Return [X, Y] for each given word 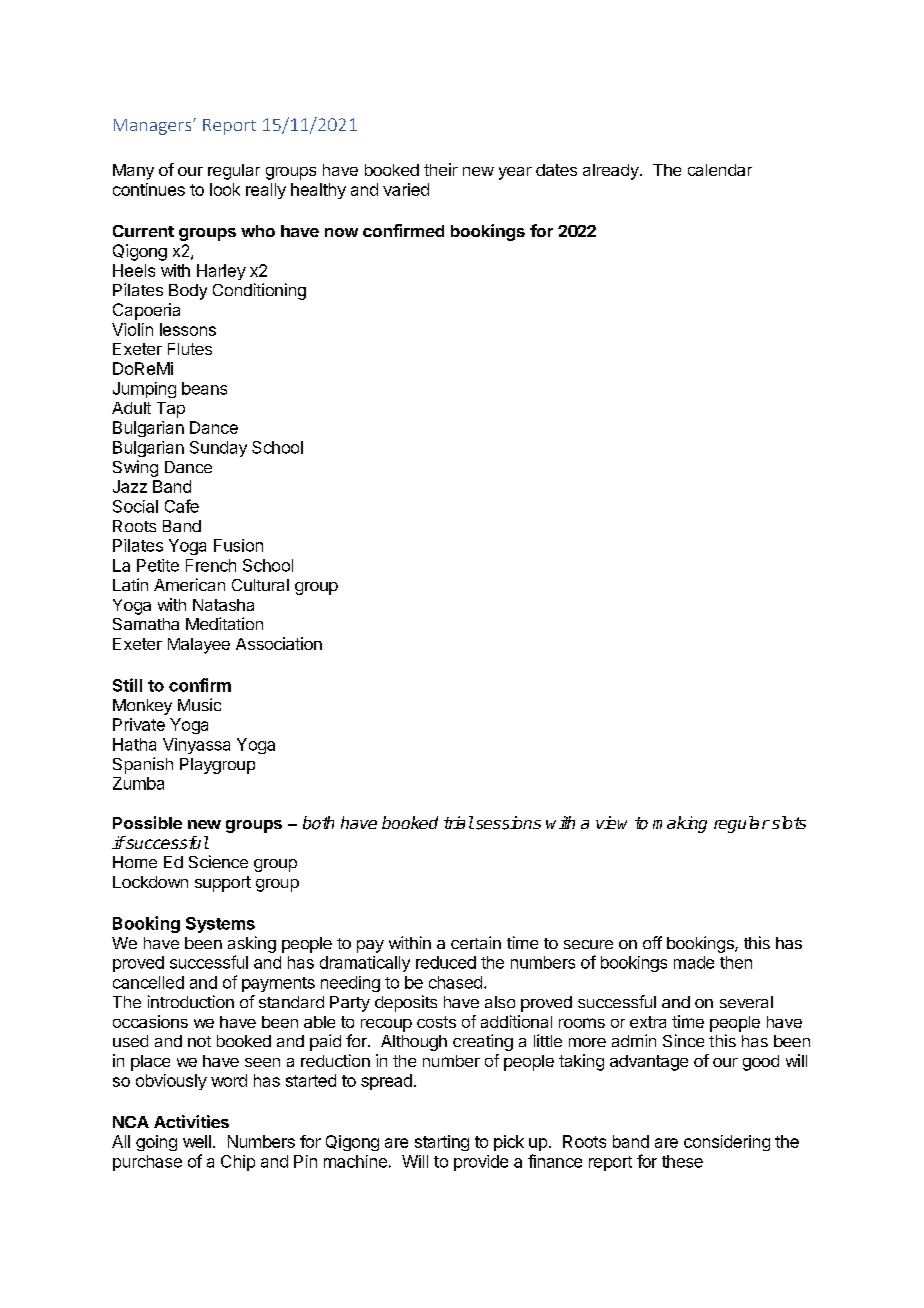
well [197, 1141]
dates [556, 170]
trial [459, 822]
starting [442, 1143]
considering [727, 1143]
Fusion [238, 545]
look [225, 189]
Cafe [182, 506]
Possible [147, 822]
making [680, 824]
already [612, 172]
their [441, 169]
